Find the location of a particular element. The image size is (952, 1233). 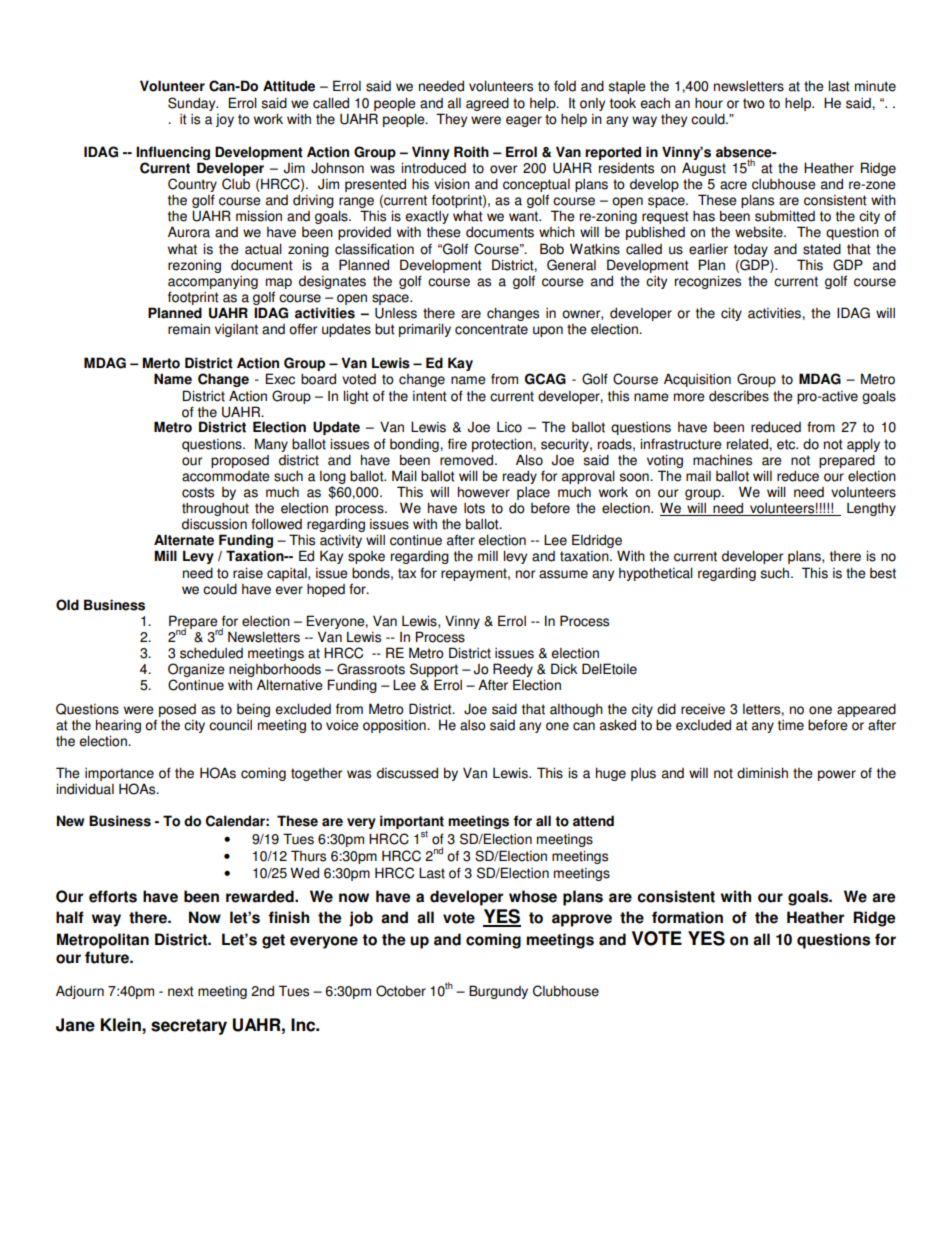

agreed is located at coordinates (487, 104).
